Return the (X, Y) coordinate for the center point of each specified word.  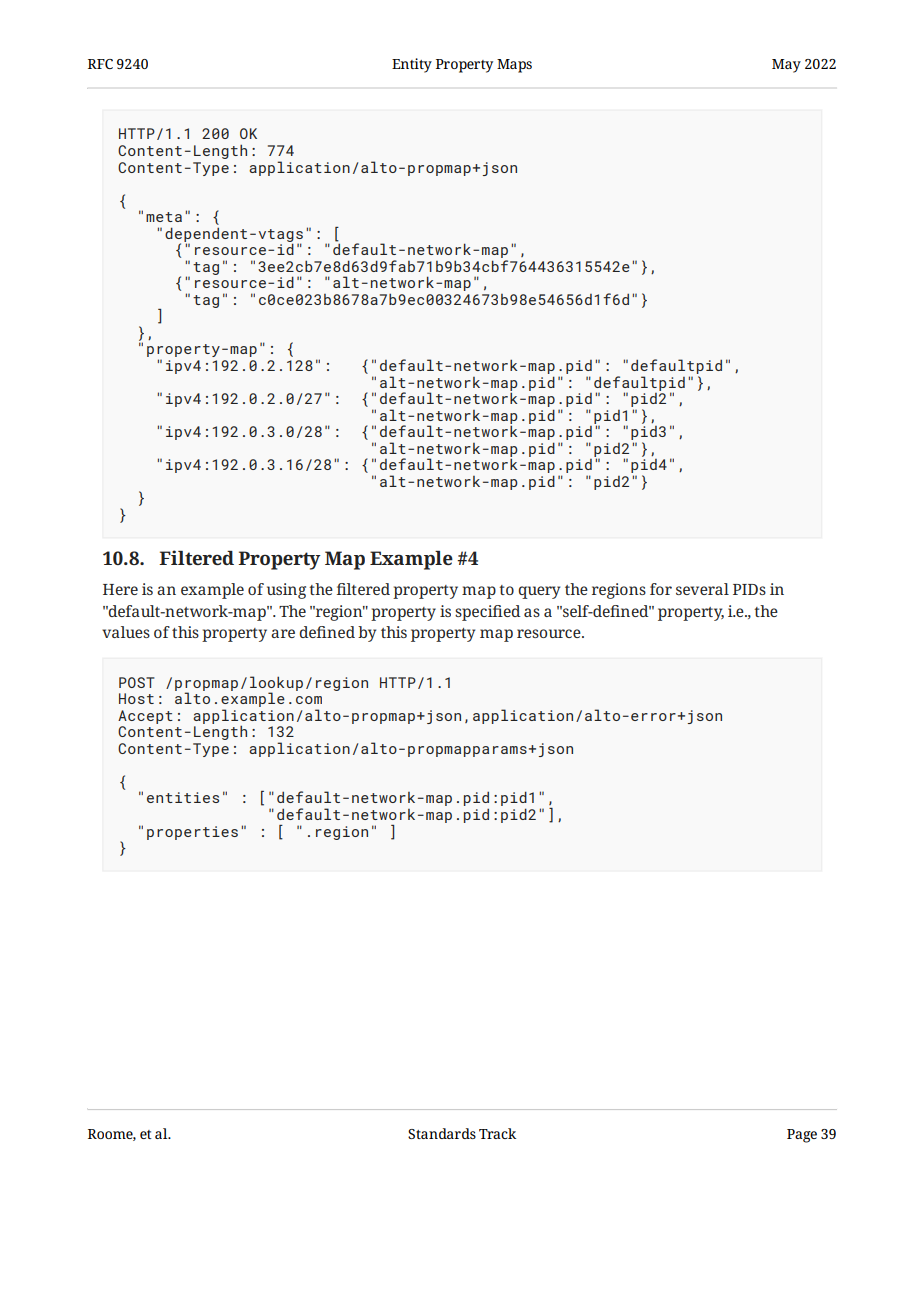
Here (120, 589)
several (702, 589)
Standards (442, 1133)
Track (497, 1133)
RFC (100, 64)
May (786, 66)
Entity (412, 65)
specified (487, 613)
